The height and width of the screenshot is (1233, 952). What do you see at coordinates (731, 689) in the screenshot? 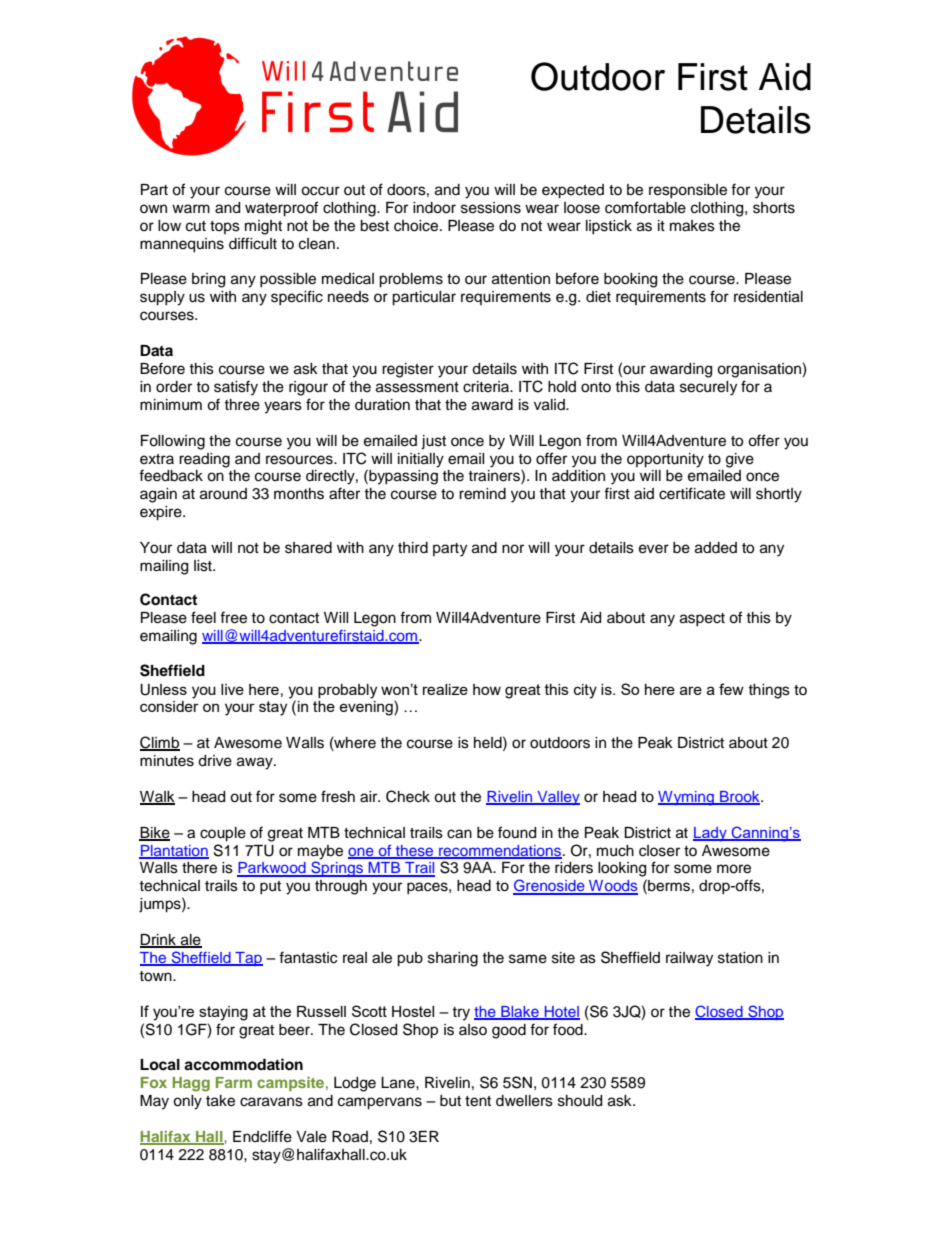
I see `few` at bounding box center [731, 689].
